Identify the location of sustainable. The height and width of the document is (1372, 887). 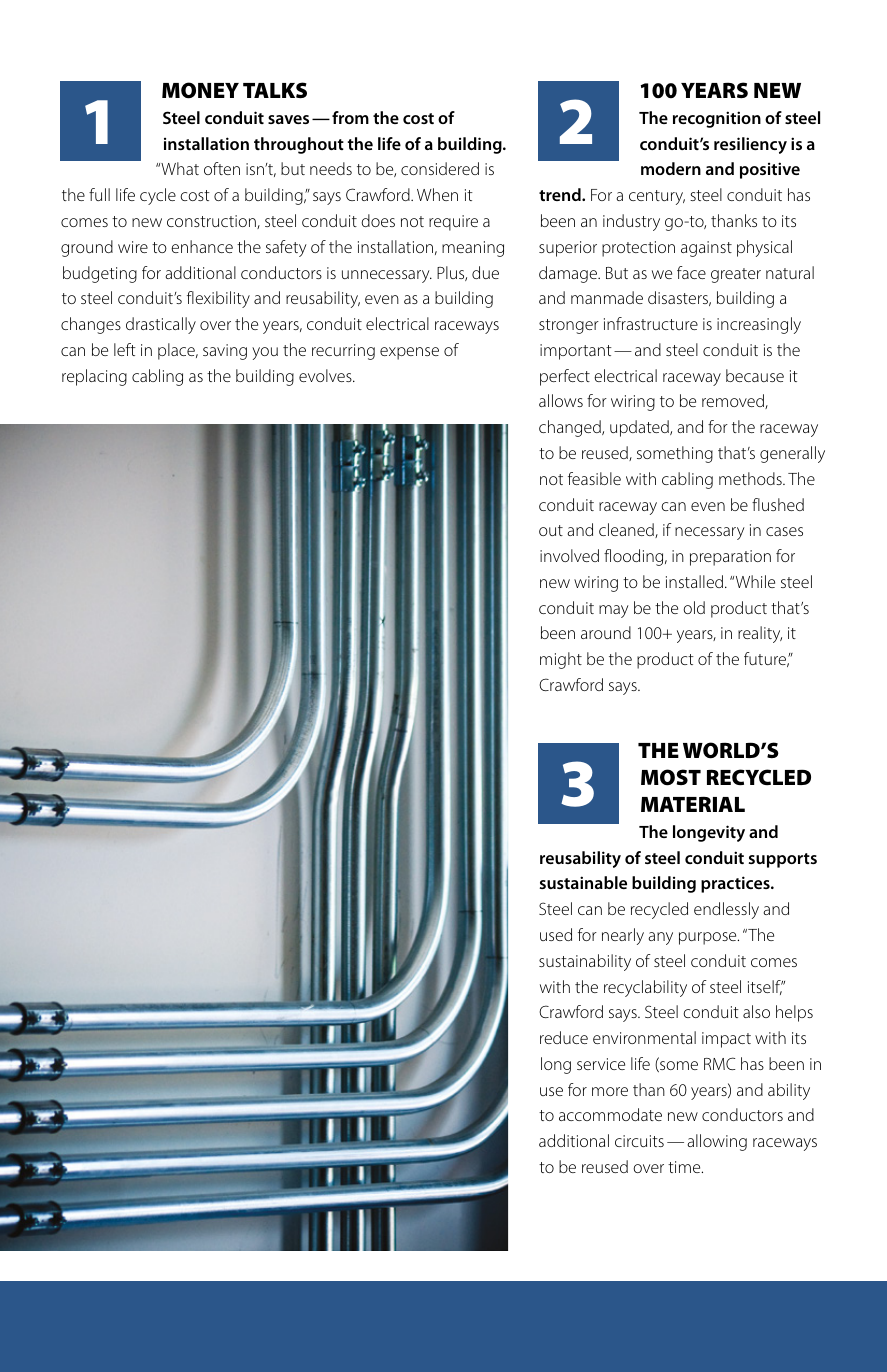
(583, 882).
